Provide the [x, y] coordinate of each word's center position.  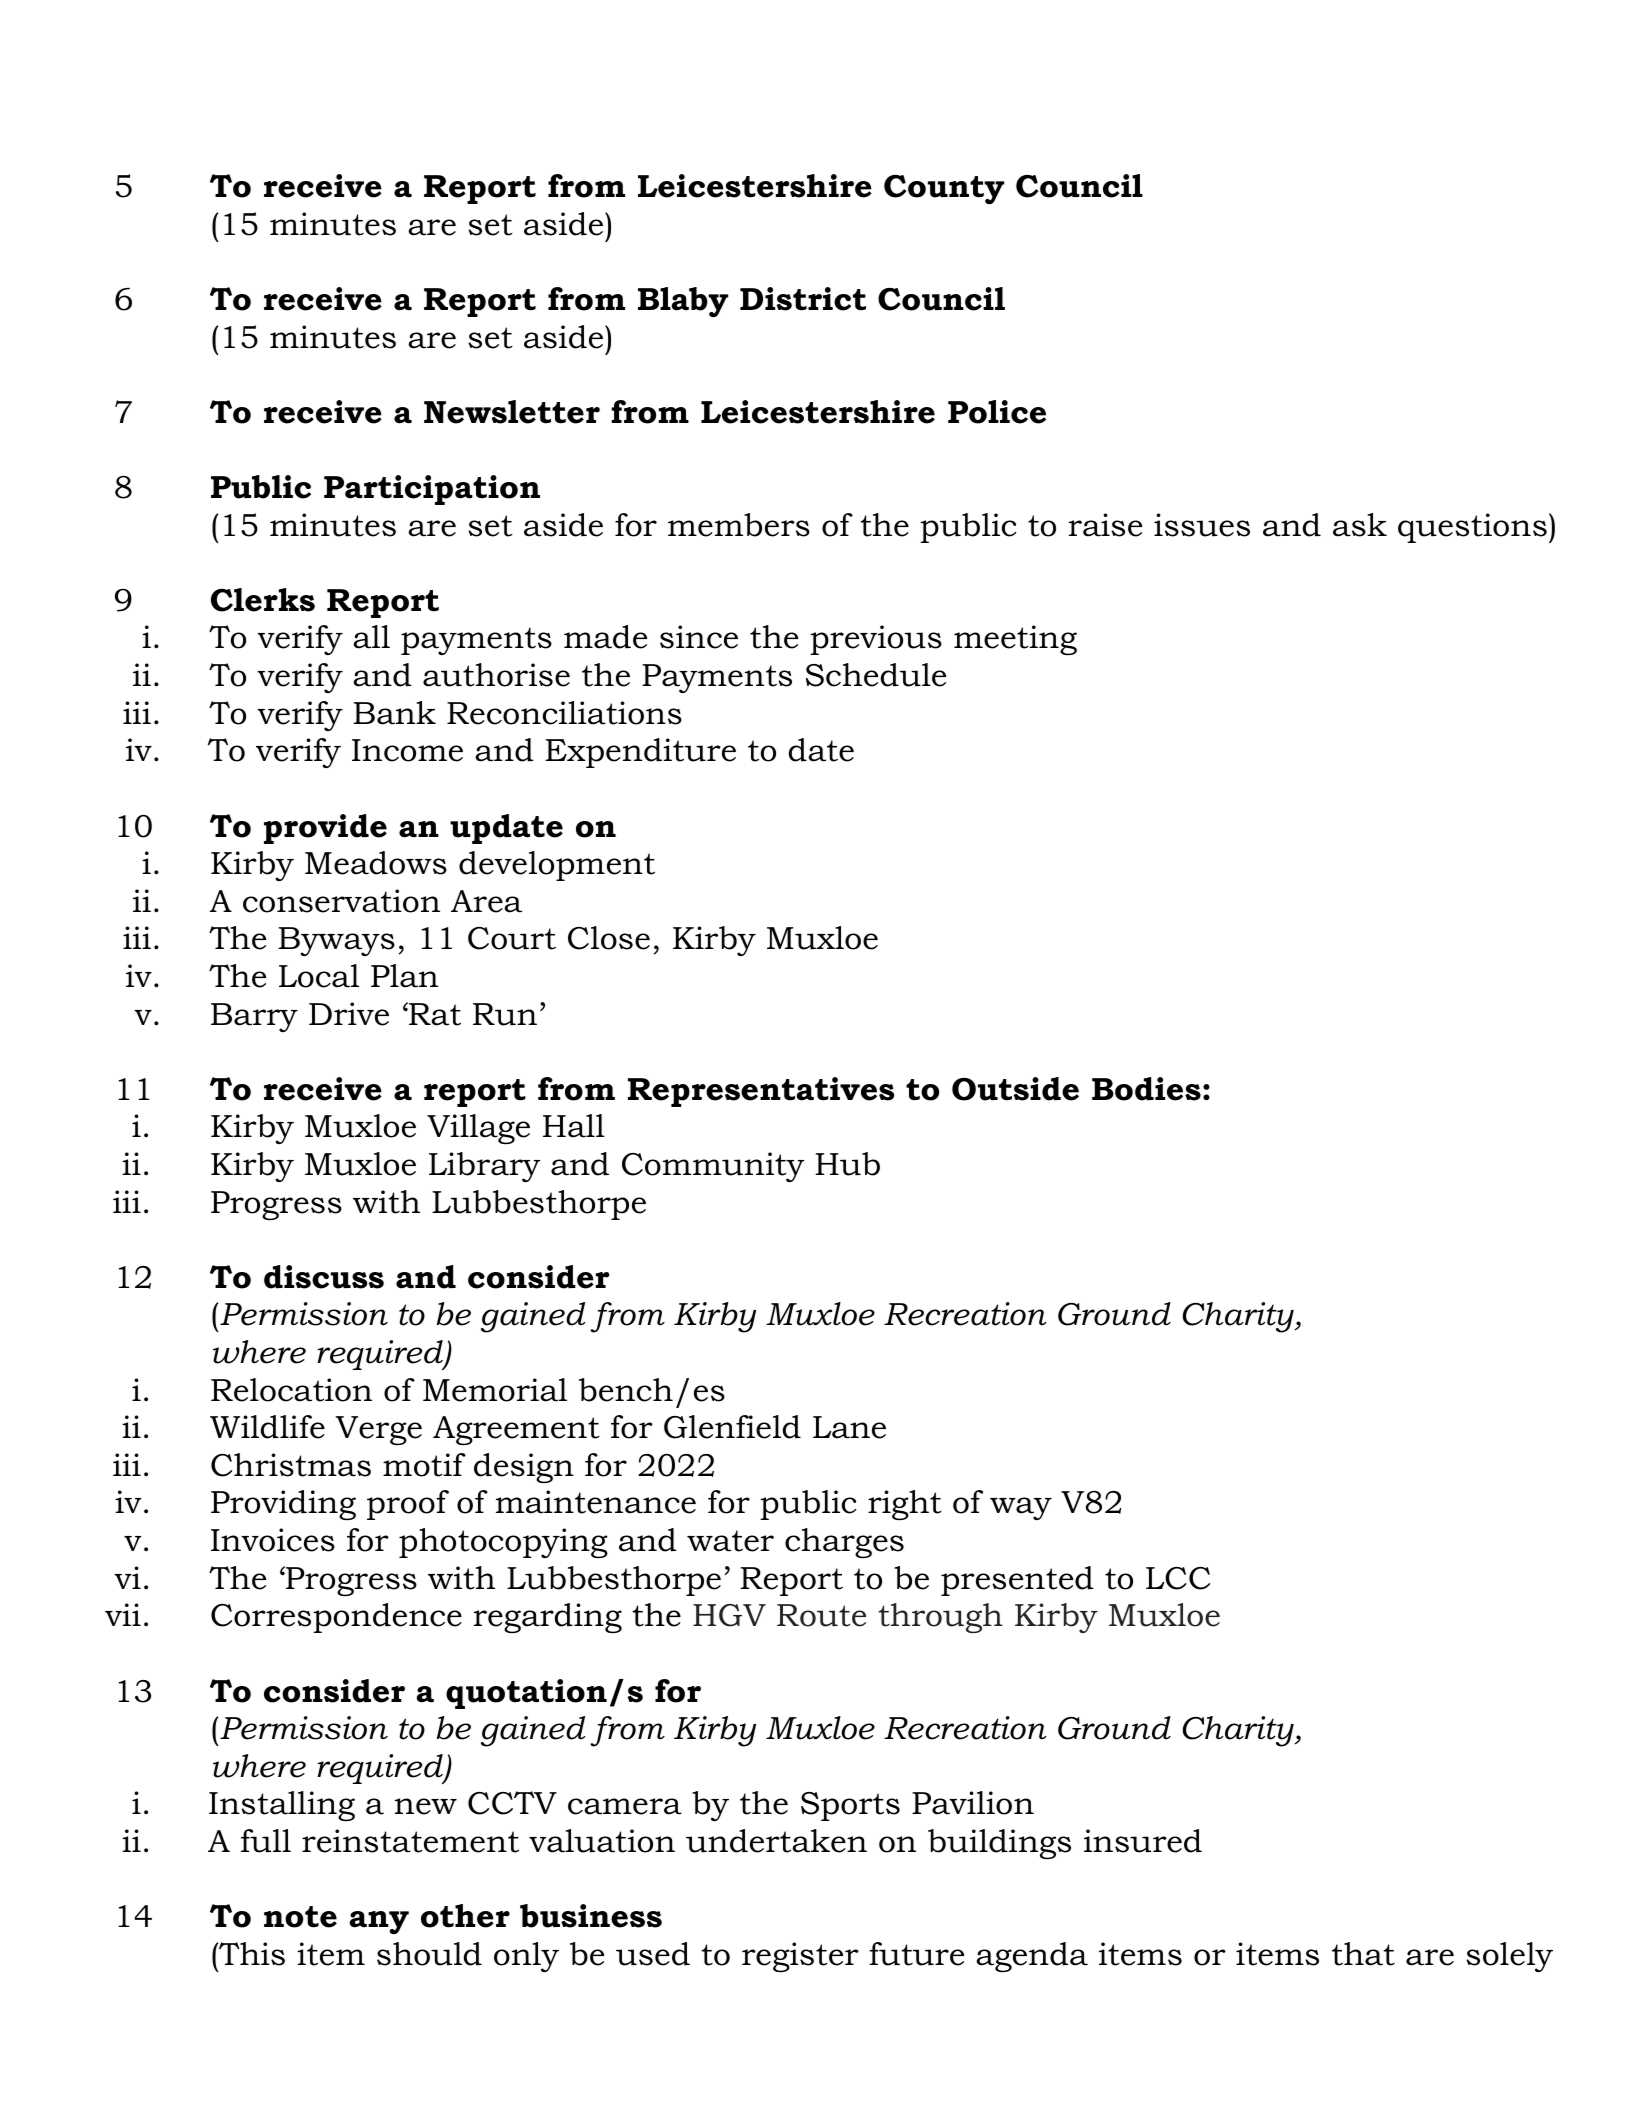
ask [1360, 525]
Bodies [1146, 1089]
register [800, 1957]
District [803, 299]
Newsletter [512, 412]
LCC [1178, 1578]
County [944, 190]
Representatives [761, 1092]
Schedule [876, 675]
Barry [254, 1017]
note [300, 1917]
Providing [283, 1505]
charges [844, 1543]
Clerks [263, 600]
